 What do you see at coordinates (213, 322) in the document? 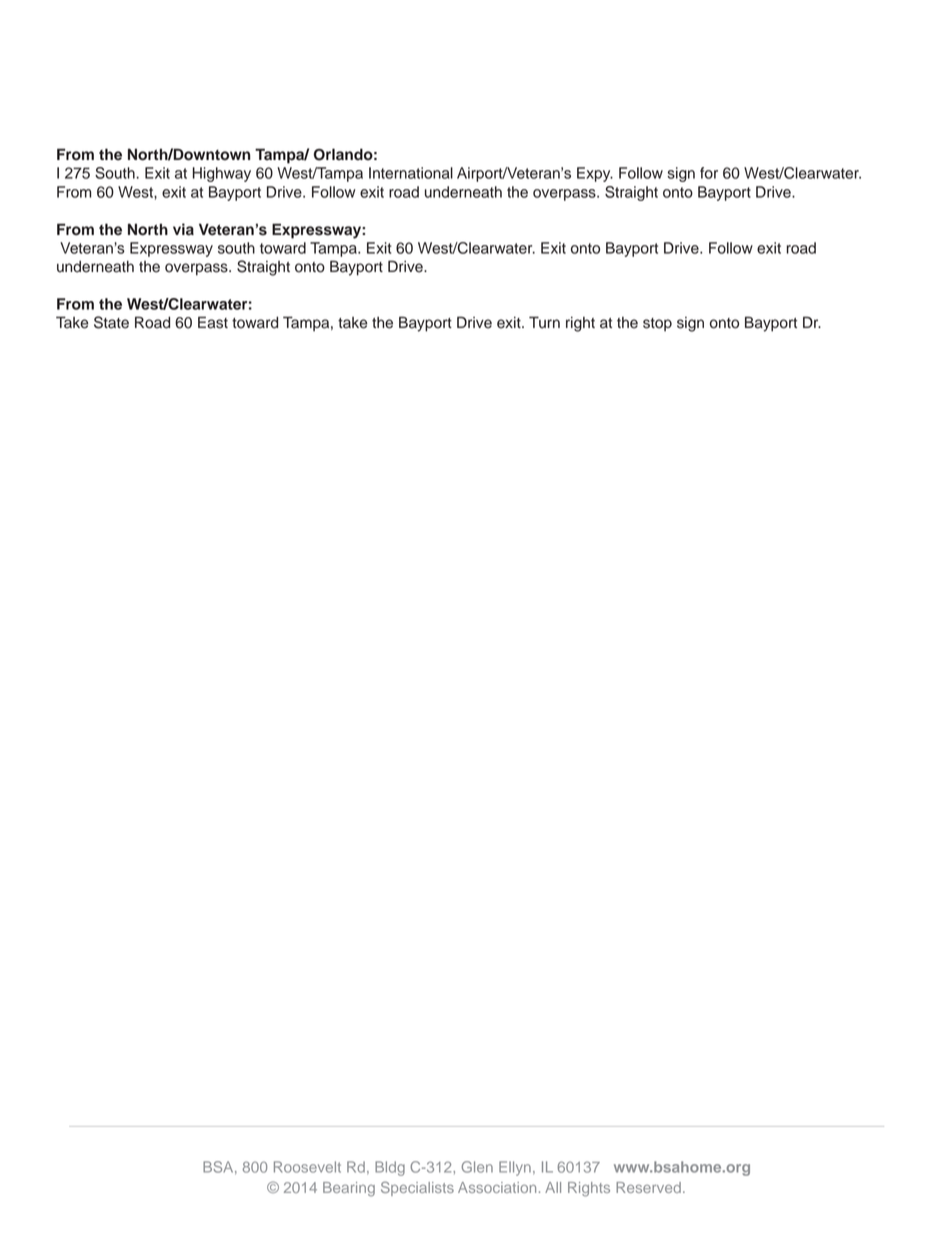
I see `East` at bounding box center [213, 322].
